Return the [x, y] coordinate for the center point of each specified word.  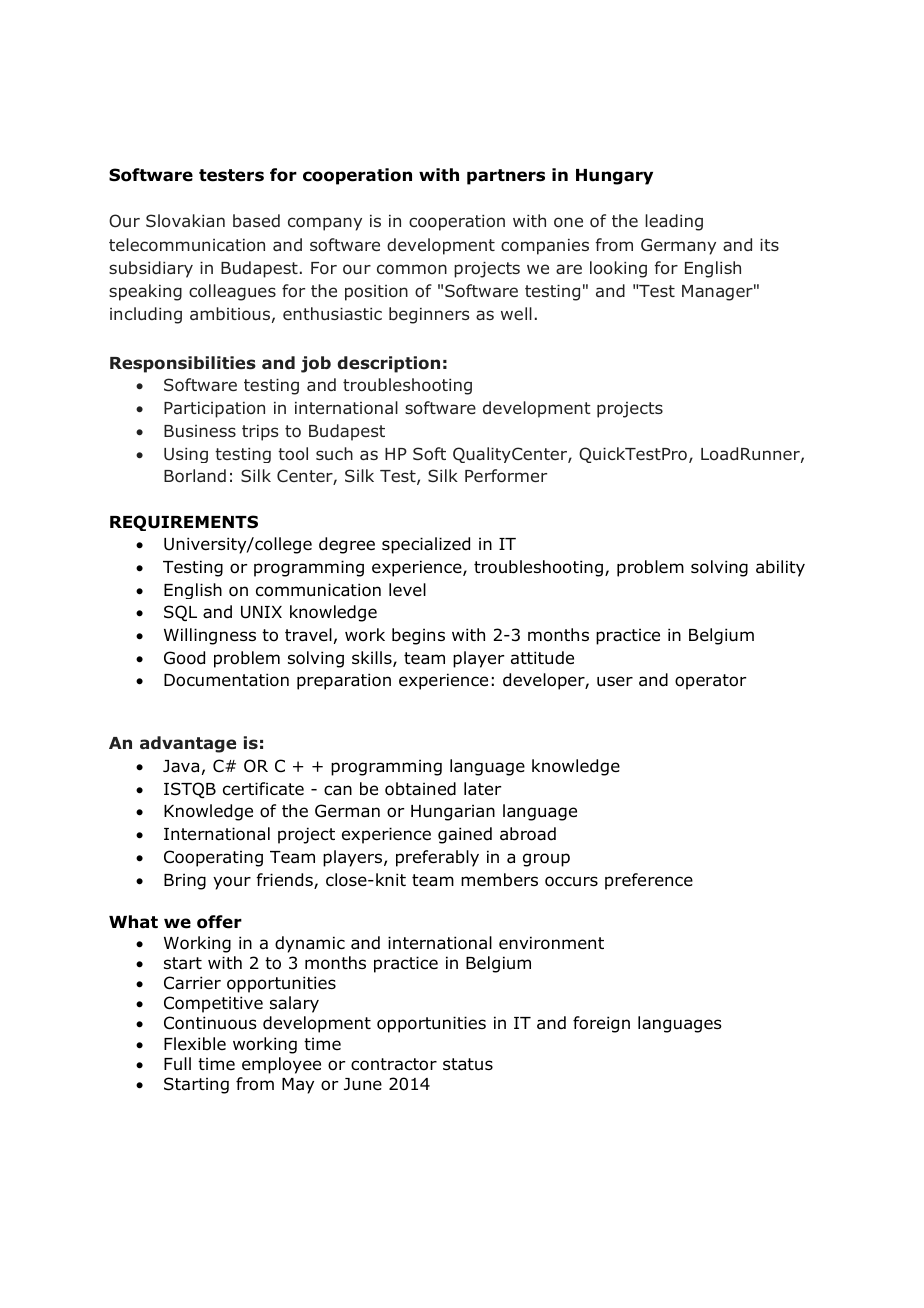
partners [506, 177]
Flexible [195, 1044]
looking [618, 269]
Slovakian [185, 220]
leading [674, 222]
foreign [601, 1024]
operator [710, 682]
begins [418, 636]
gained [465, 835]
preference [649, 881]
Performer [506, 476]
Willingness [210, 636]
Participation [214, 409]
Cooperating [213, 858]
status [468, 1064]
